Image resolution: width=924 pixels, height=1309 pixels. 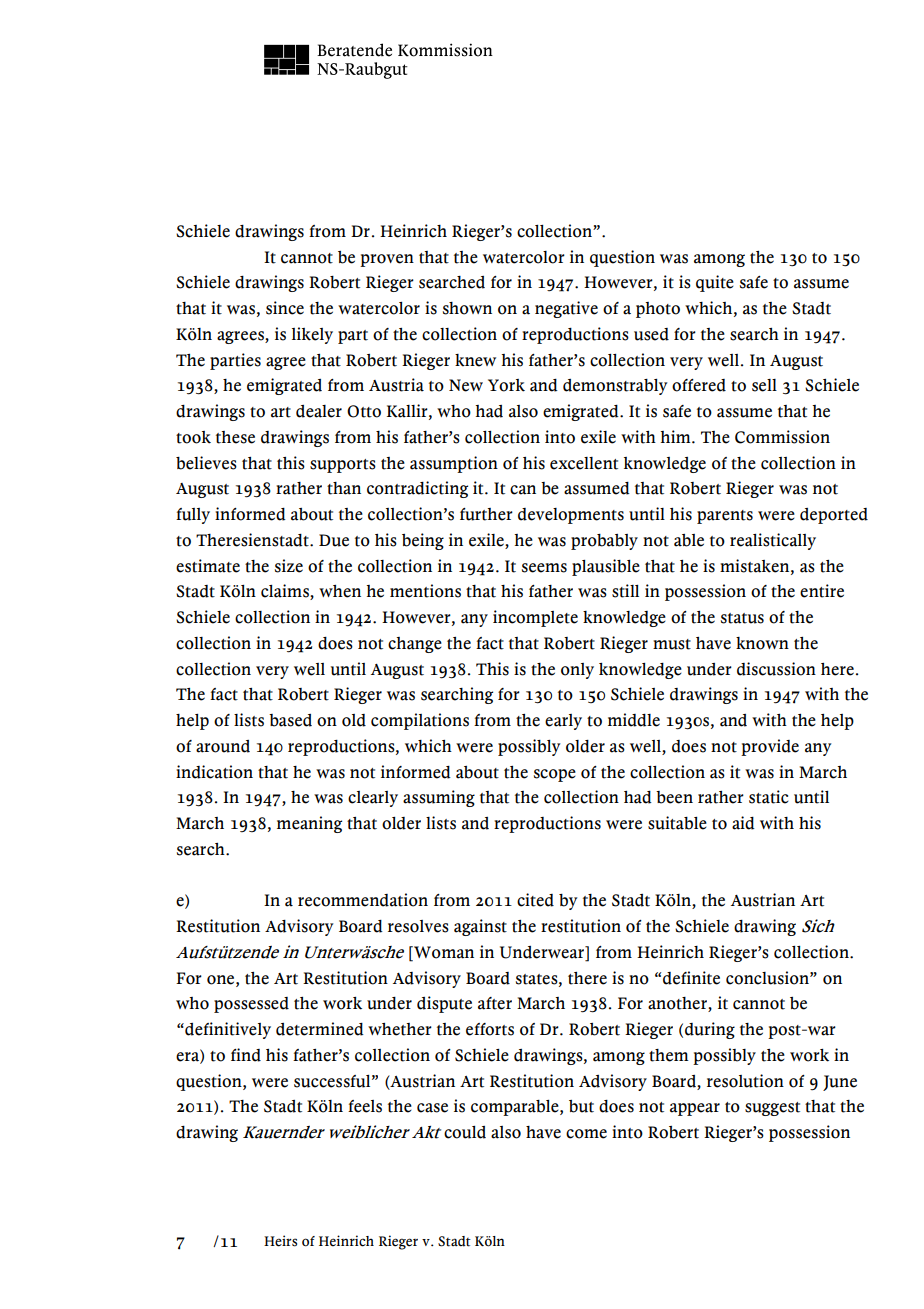 I want to click on shown, so click(x=467, y=308).
